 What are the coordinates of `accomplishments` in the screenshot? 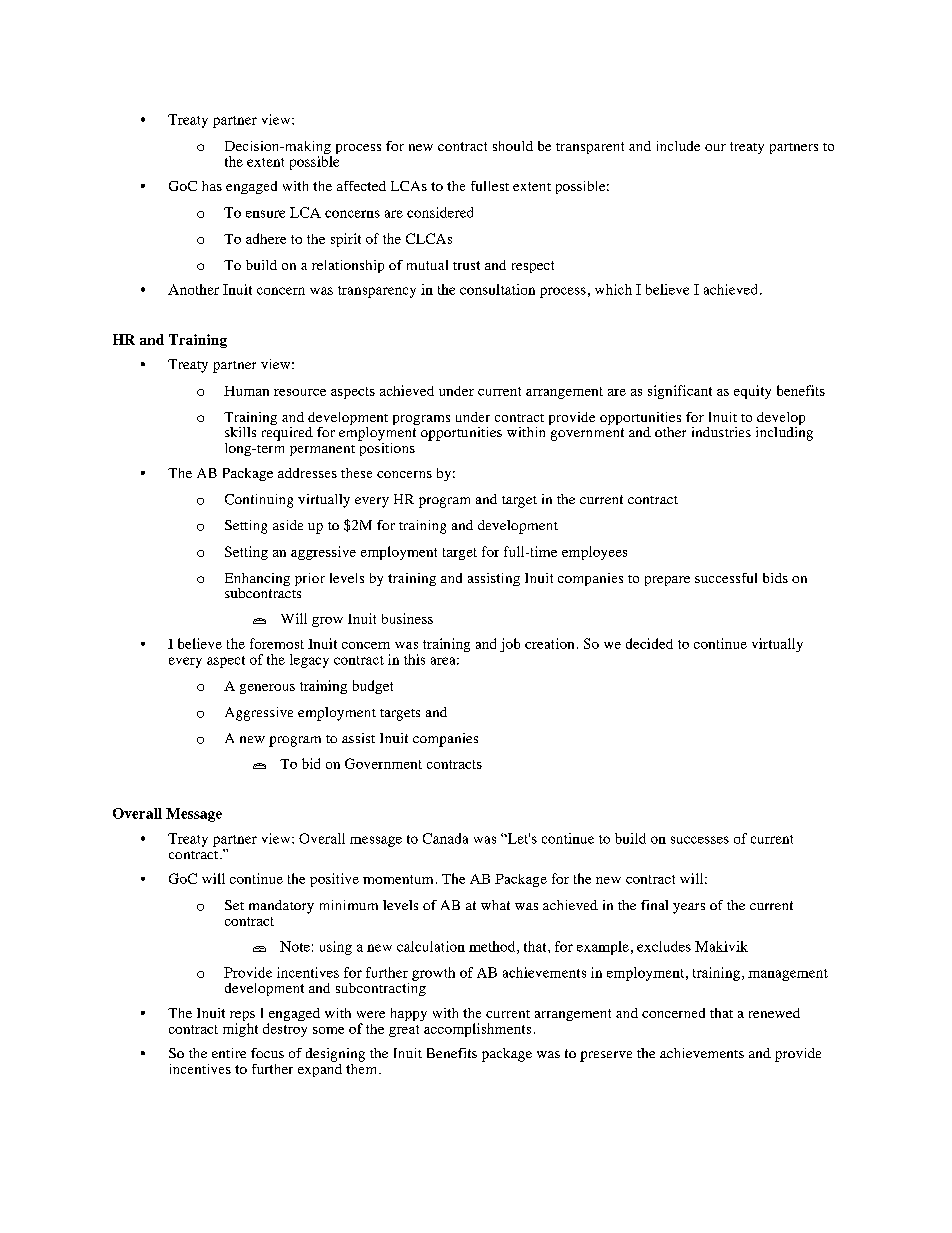 It's located at (477, 1030).
